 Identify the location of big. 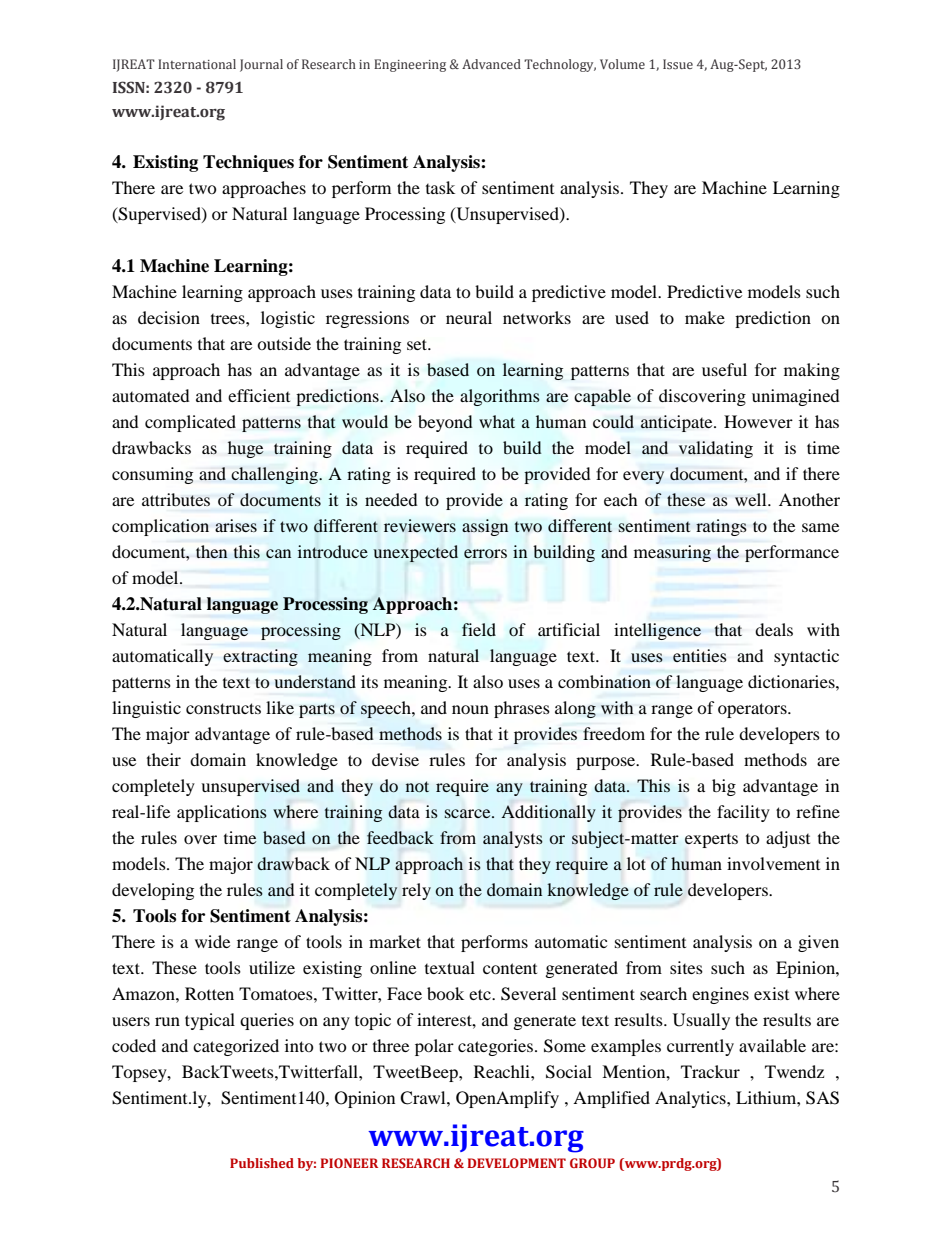
(724, 787).
